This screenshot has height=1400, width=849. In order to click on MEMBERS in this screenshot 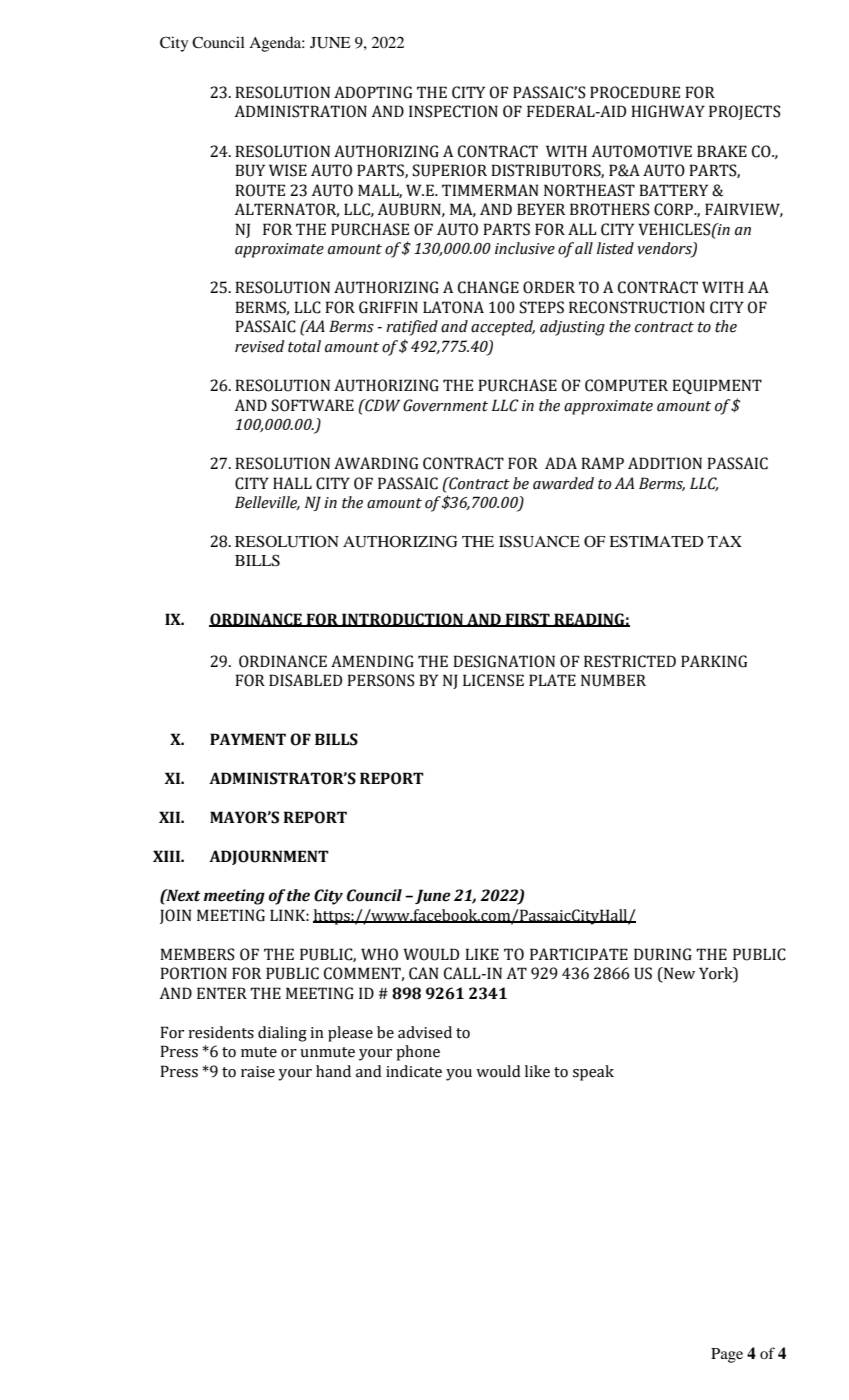, I will do `click(197, 954)`.
